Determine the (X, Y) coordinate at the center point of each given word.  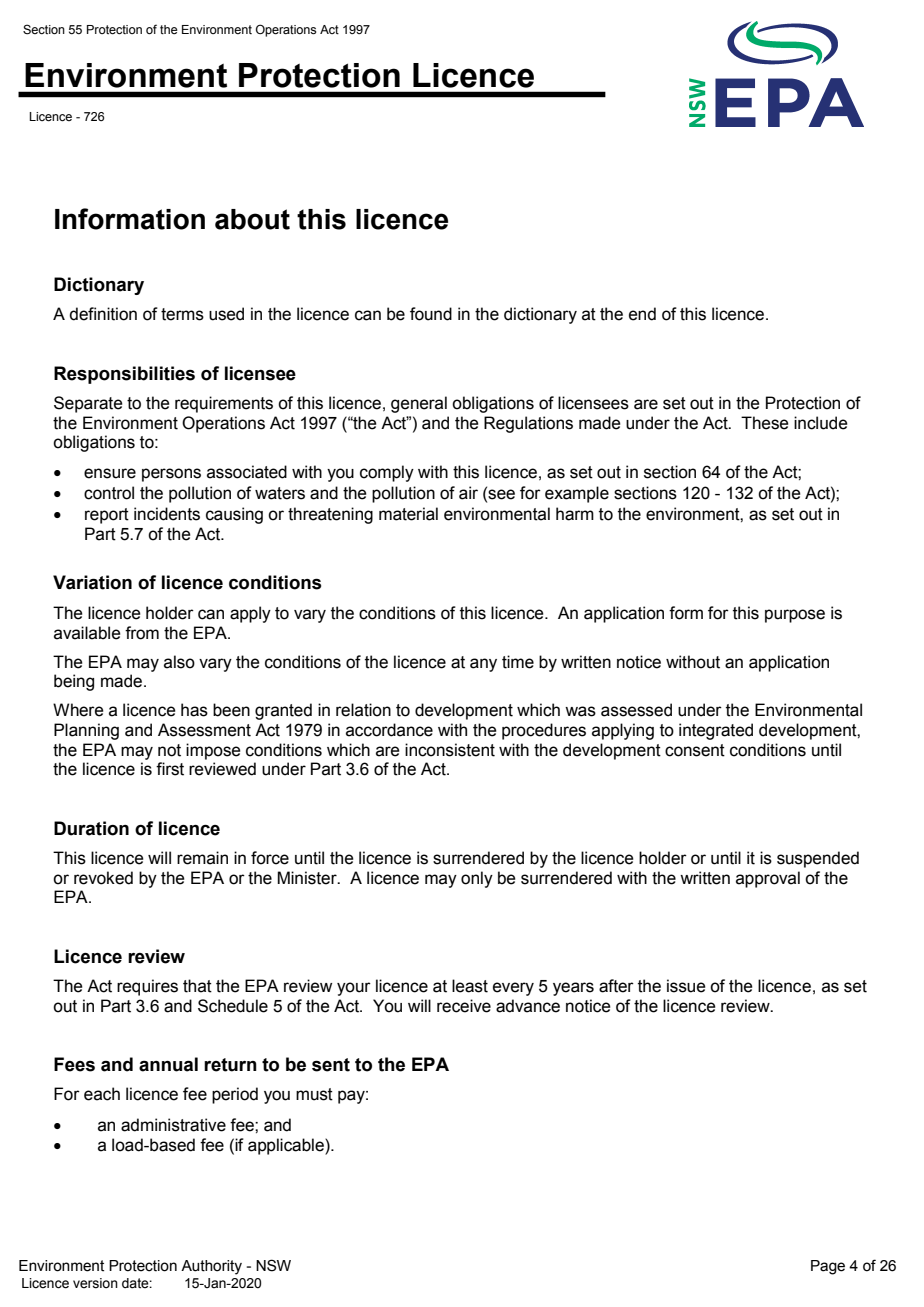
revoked (103, 878)
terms (182, 314)
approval (768, 879)
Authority (211, 1267)
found (431, 314)
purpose (795, 616)
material (408, 514)
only (477, 879)
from (142, 633)
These (765, 423)
